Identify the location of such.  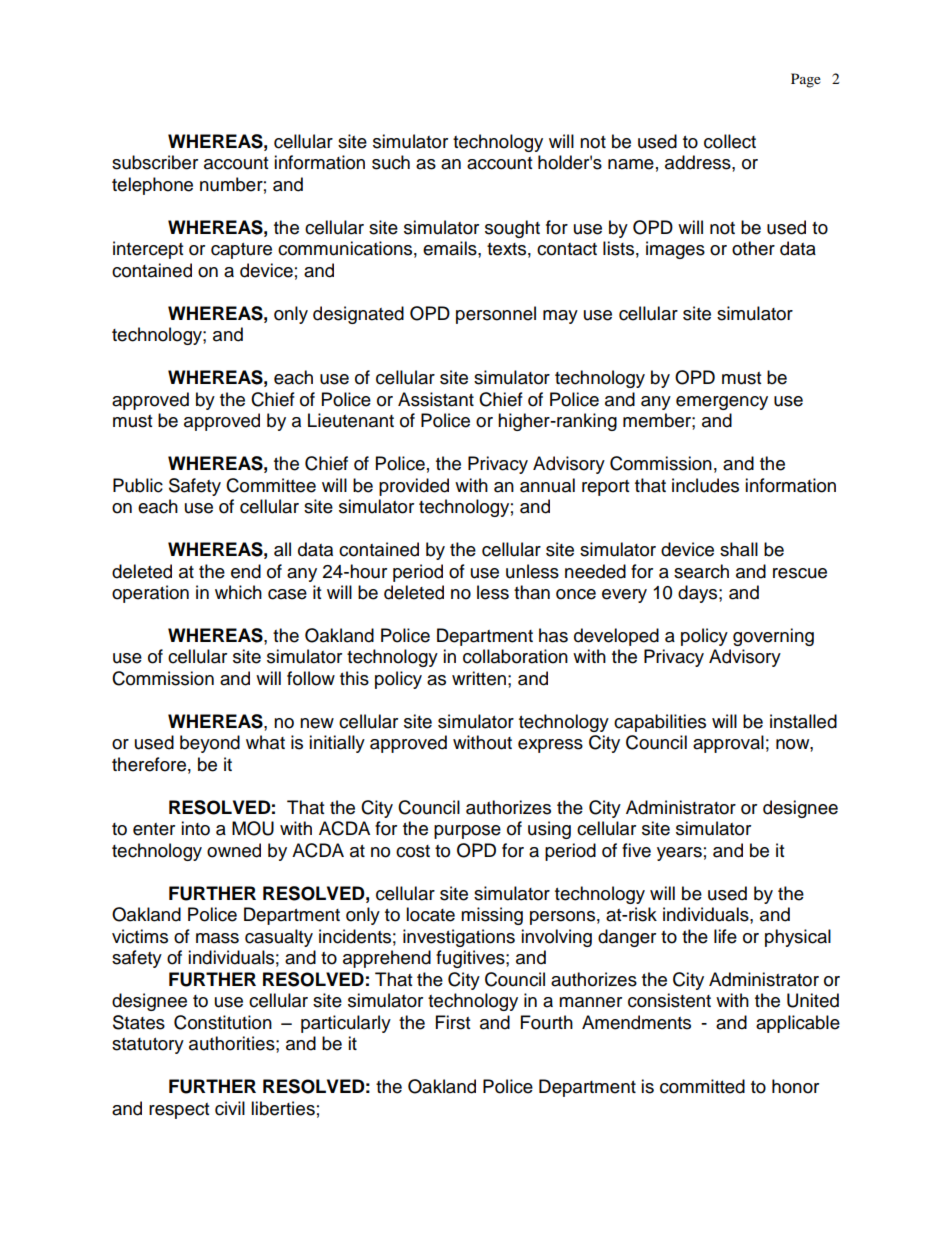
(391, 162).
